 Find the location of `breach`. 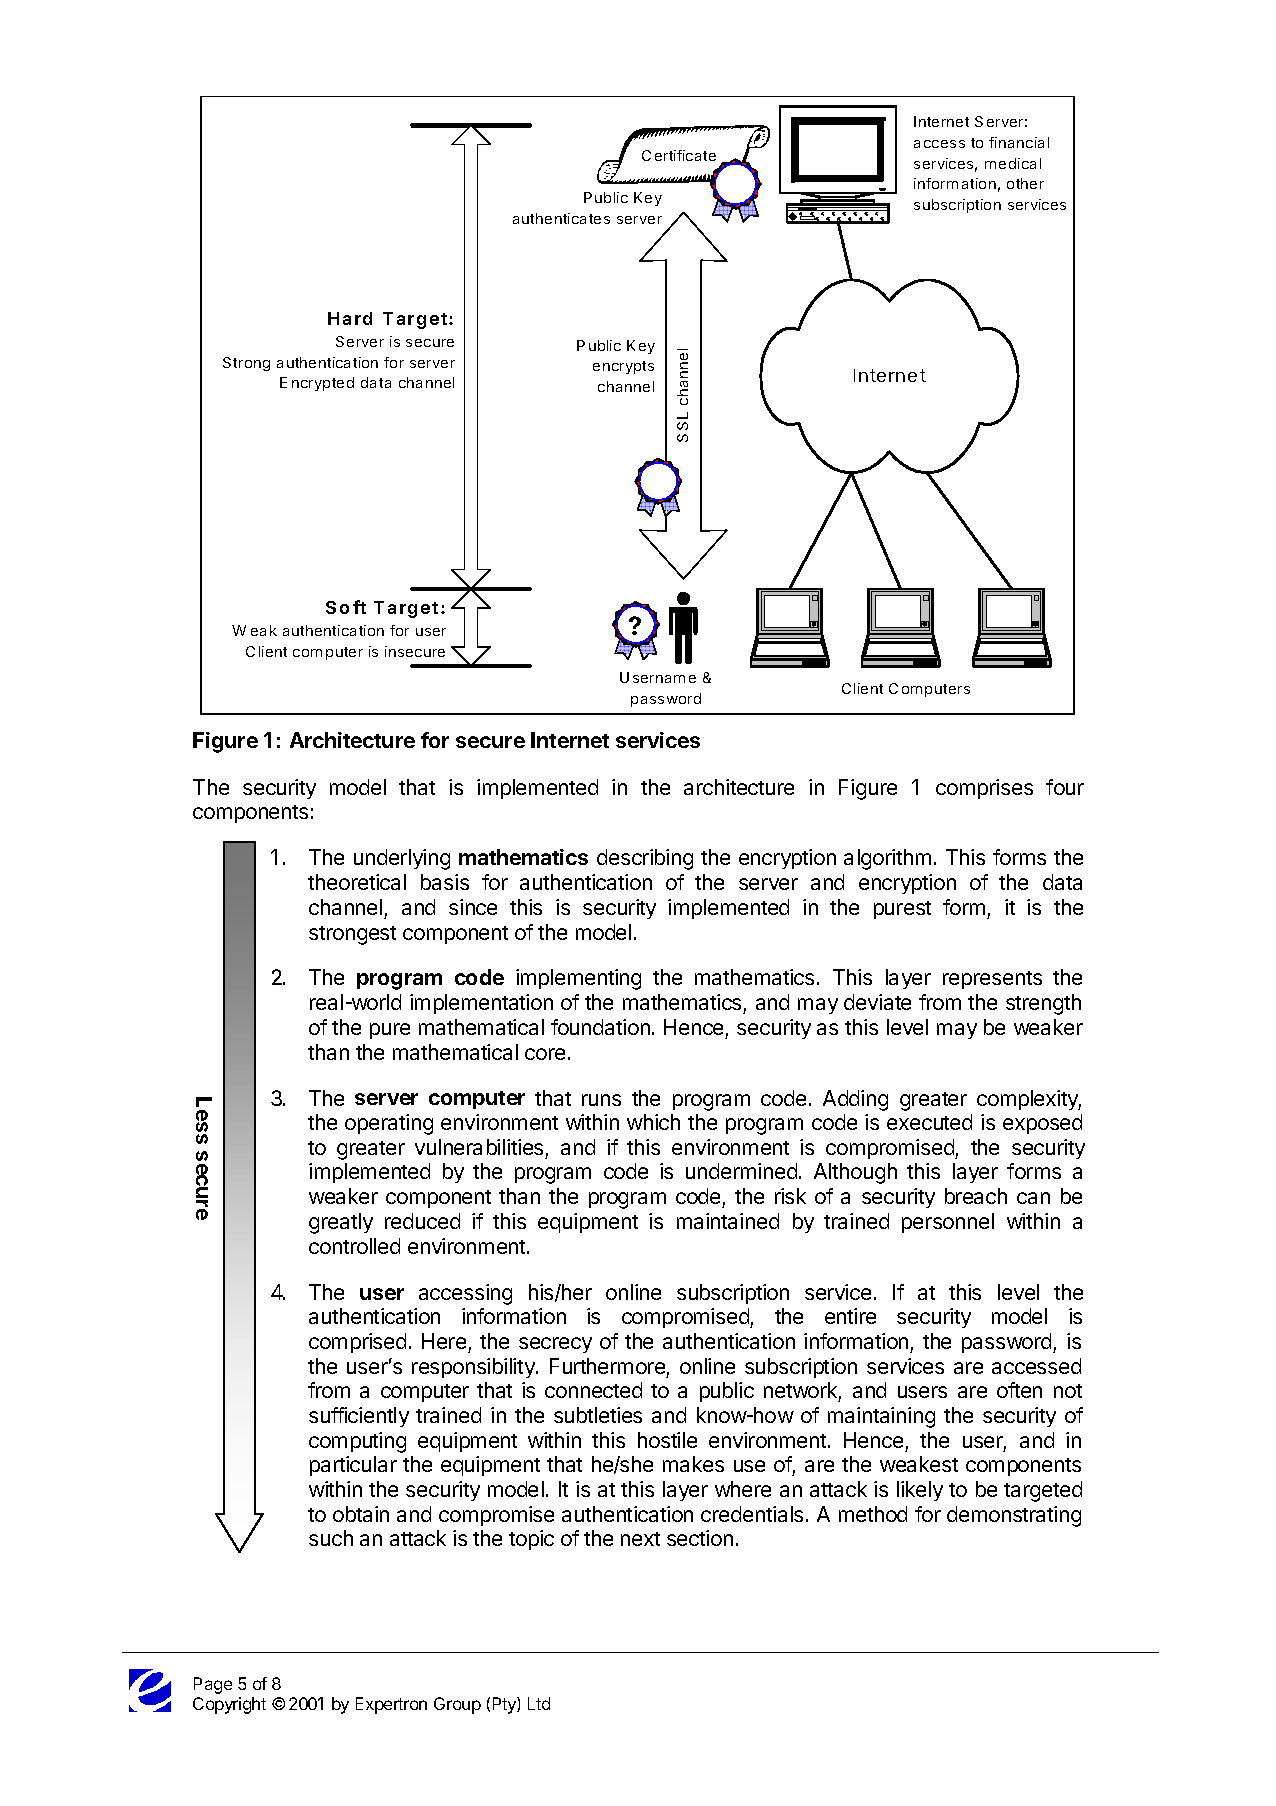

breach is located at coordinates (976, 1196).
